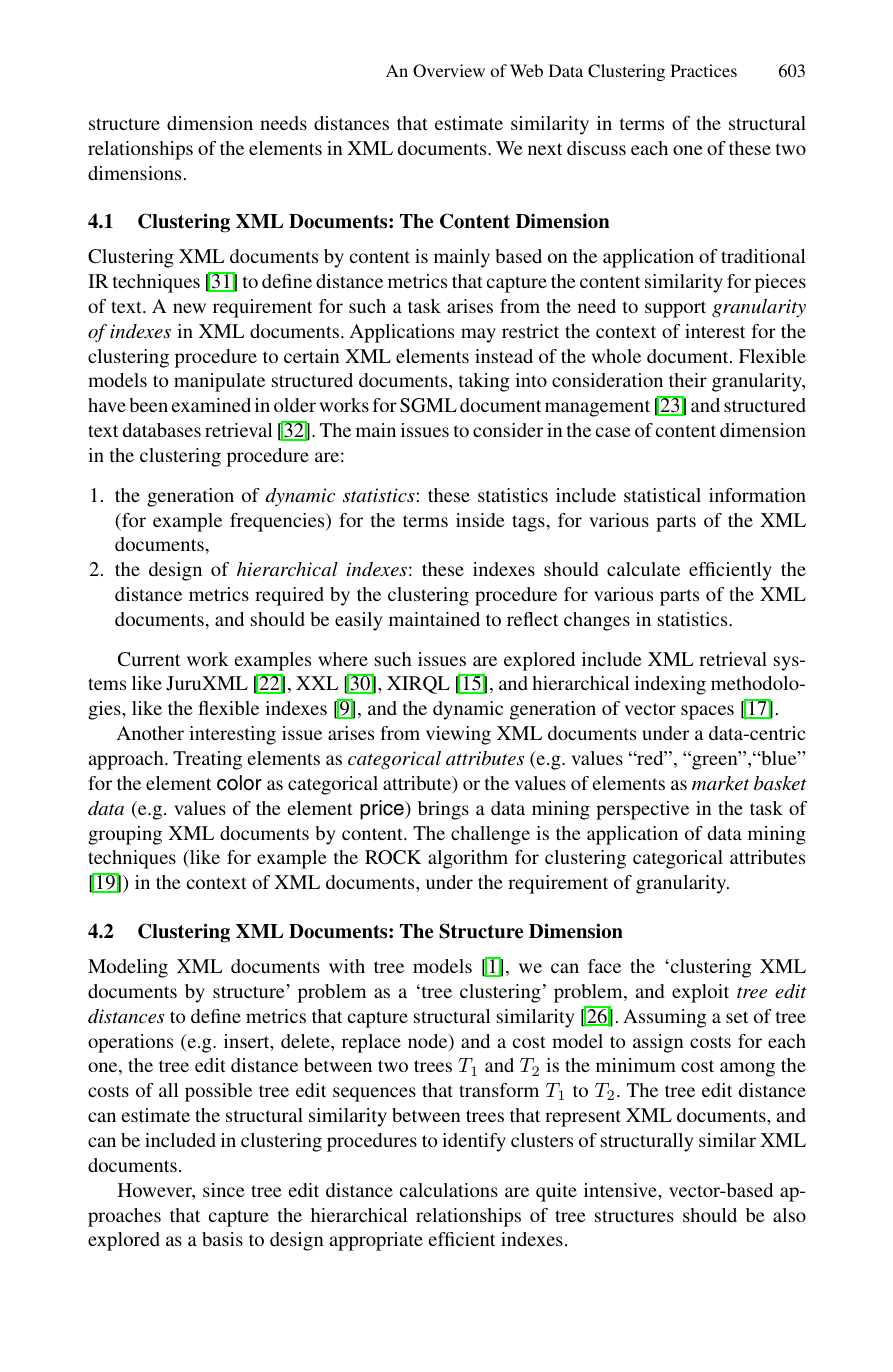 The image size is (893, 1372). What do you see at coordinates (789, 1215) in the screenshot?
I see `also` at bounding box center [789, 1215].
